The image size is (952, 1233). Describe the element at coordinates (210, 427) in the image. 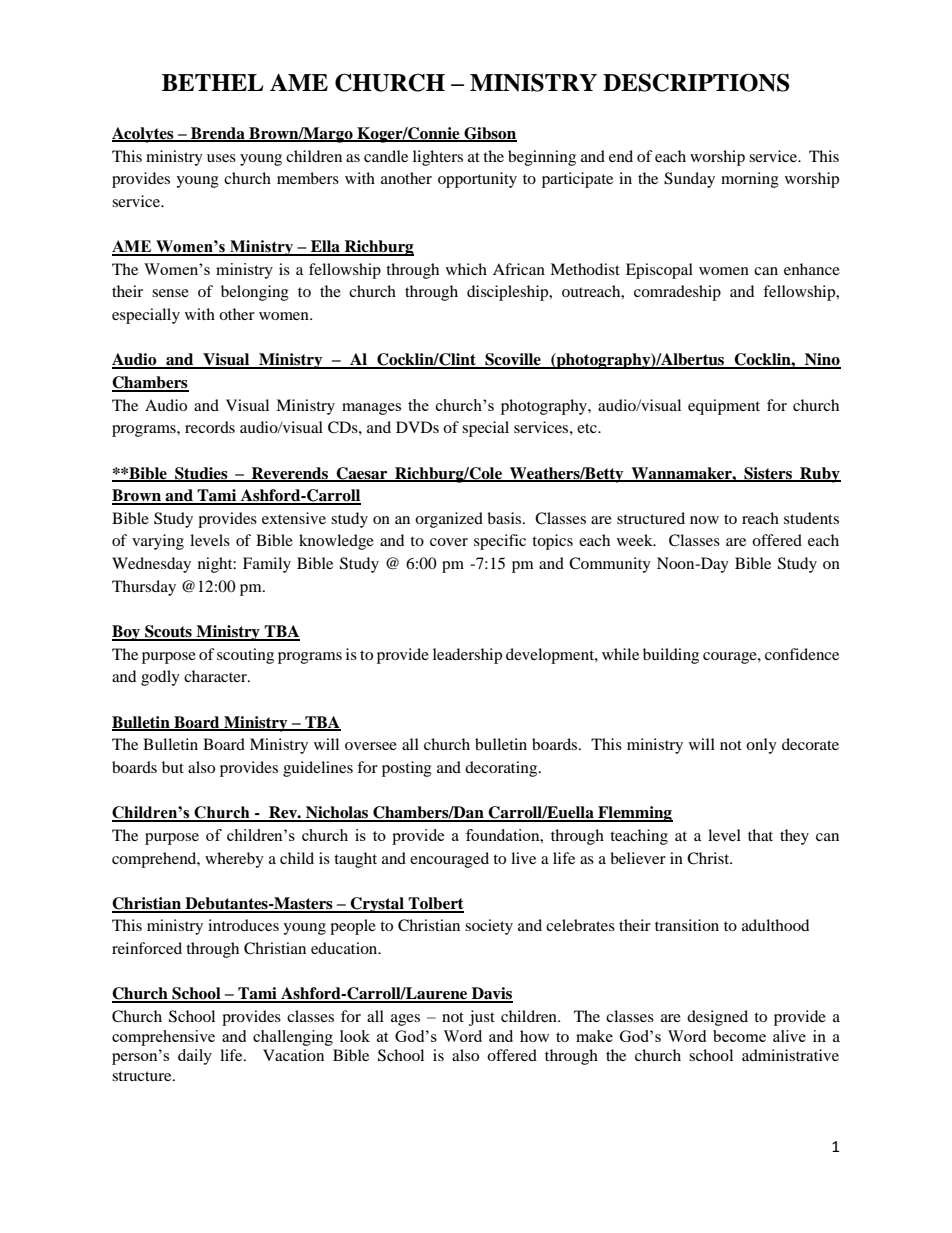

I see `records` at that location.
